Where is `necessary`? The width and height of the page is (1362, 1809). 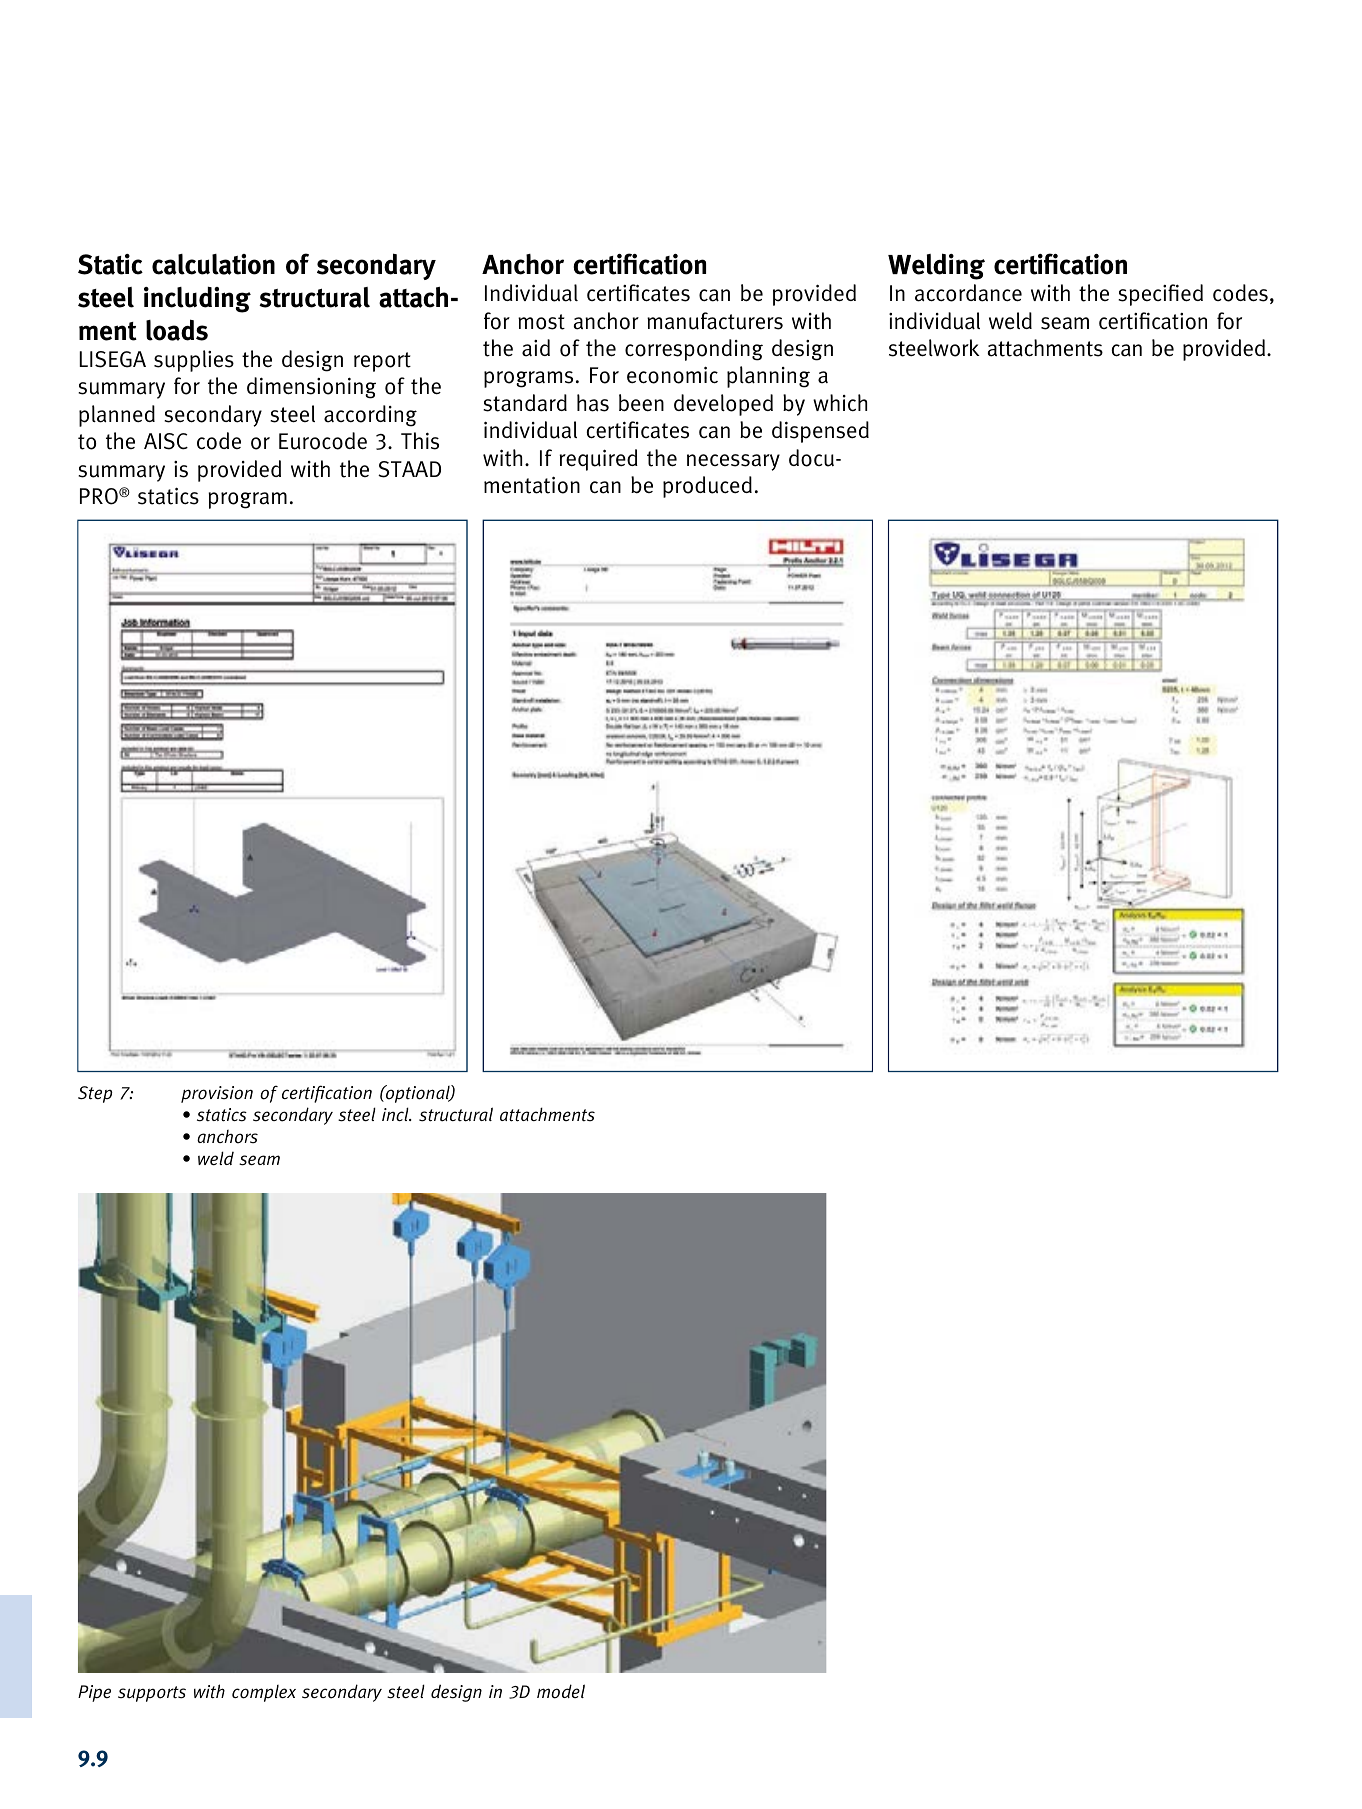
necessary is located at coordinates (733, 462).
